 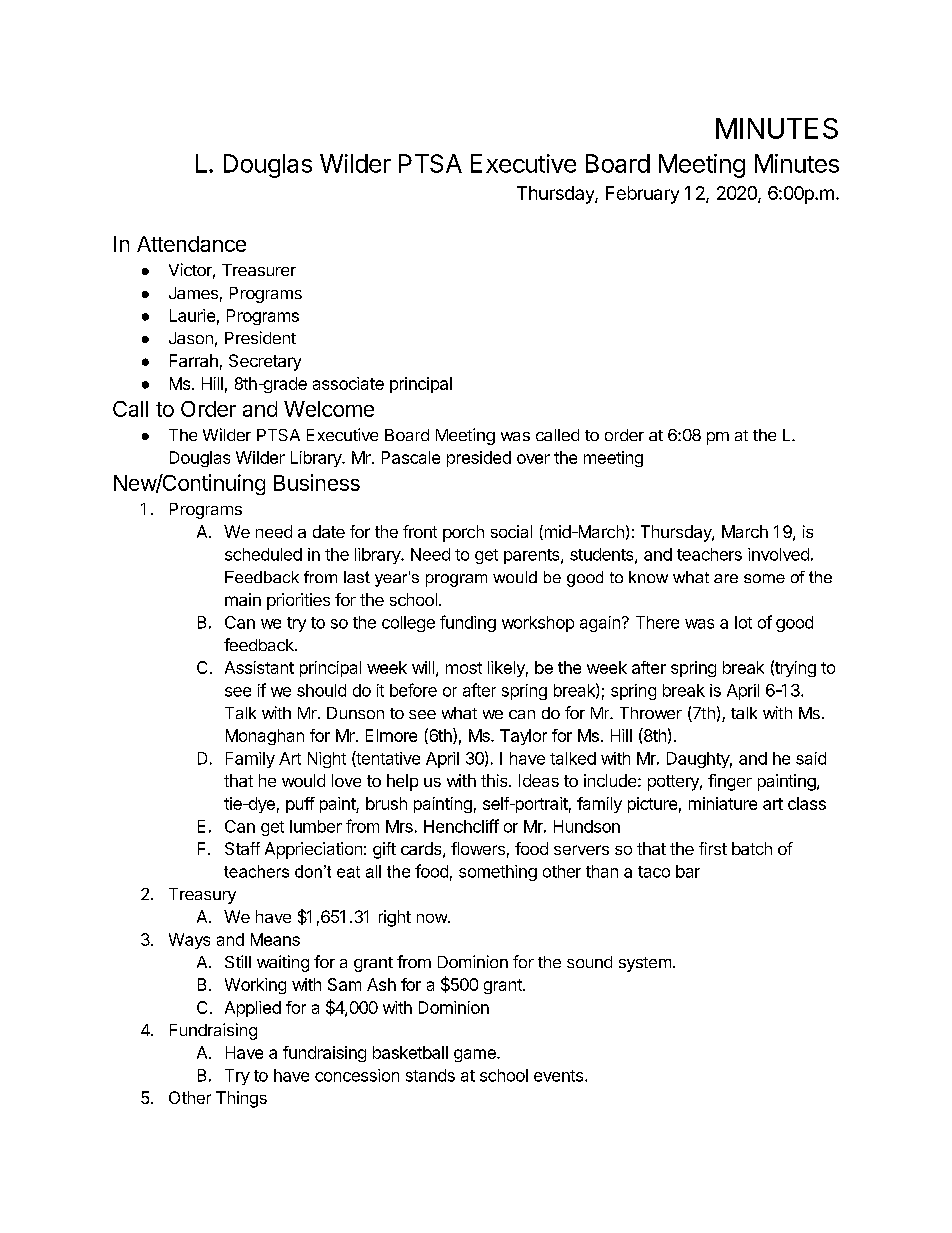 What do you see at coordinates (645, 964) in the screenshot?
I see `system` at bounding box center [645, 964].
